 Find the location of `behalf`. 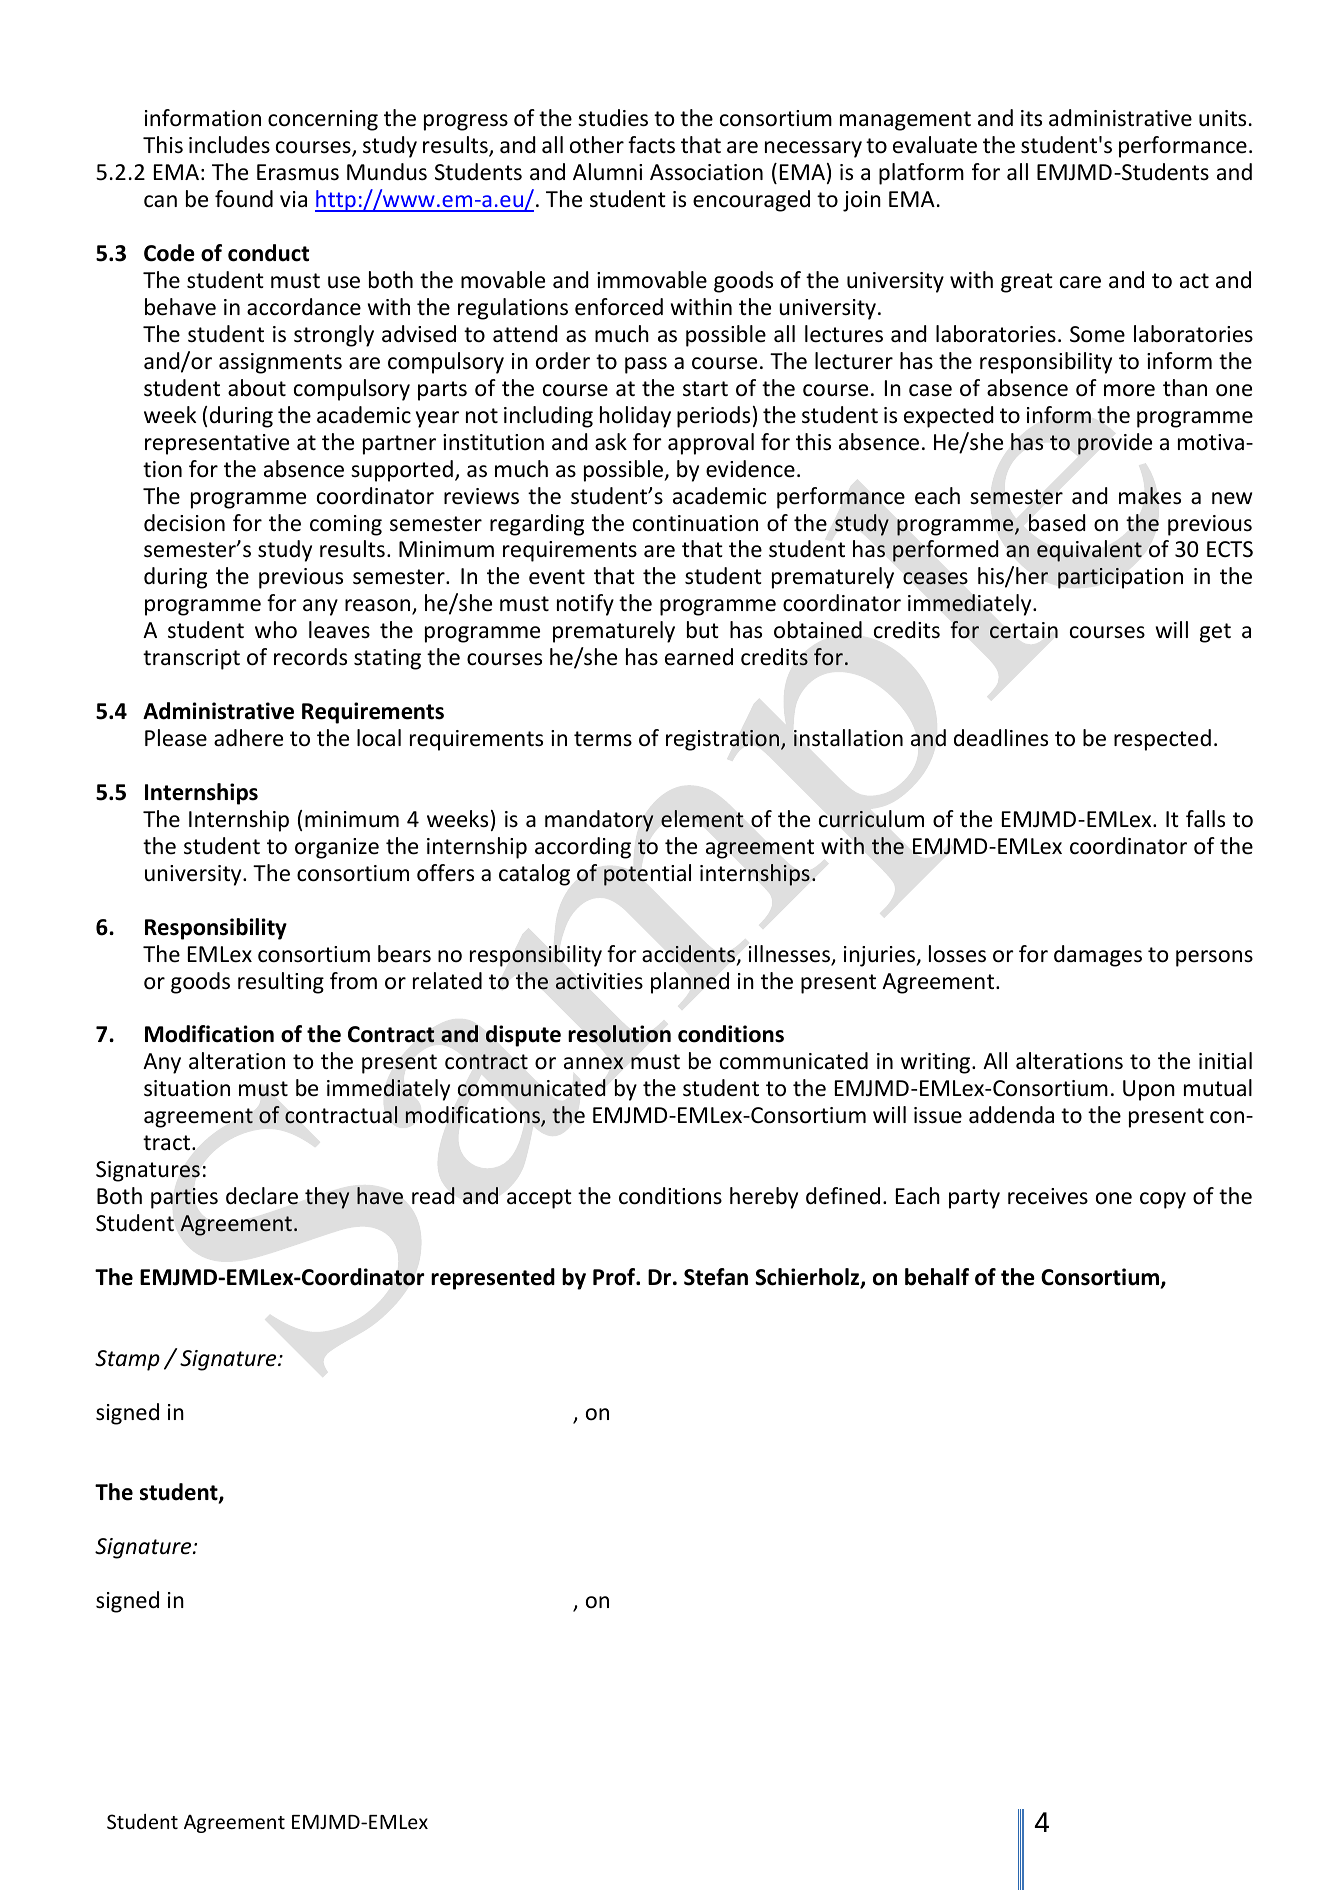

behalf is located at coordinates (937, 1277).
